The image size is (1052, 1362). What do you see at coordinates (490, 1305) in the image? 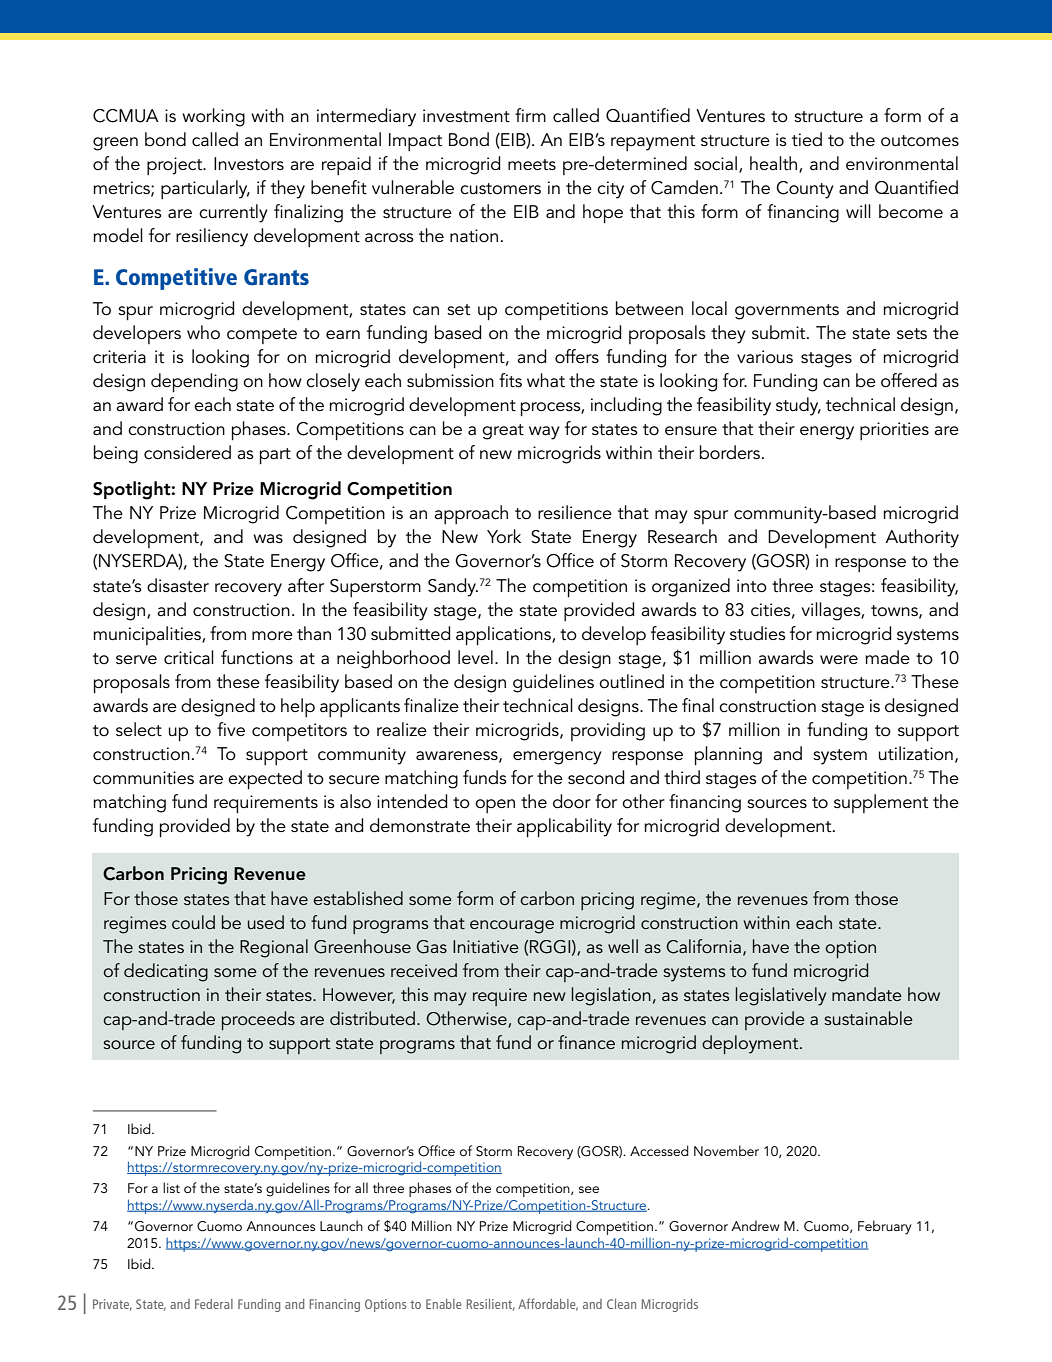
I see `Resilient` at bounding box center [490, 1305].
